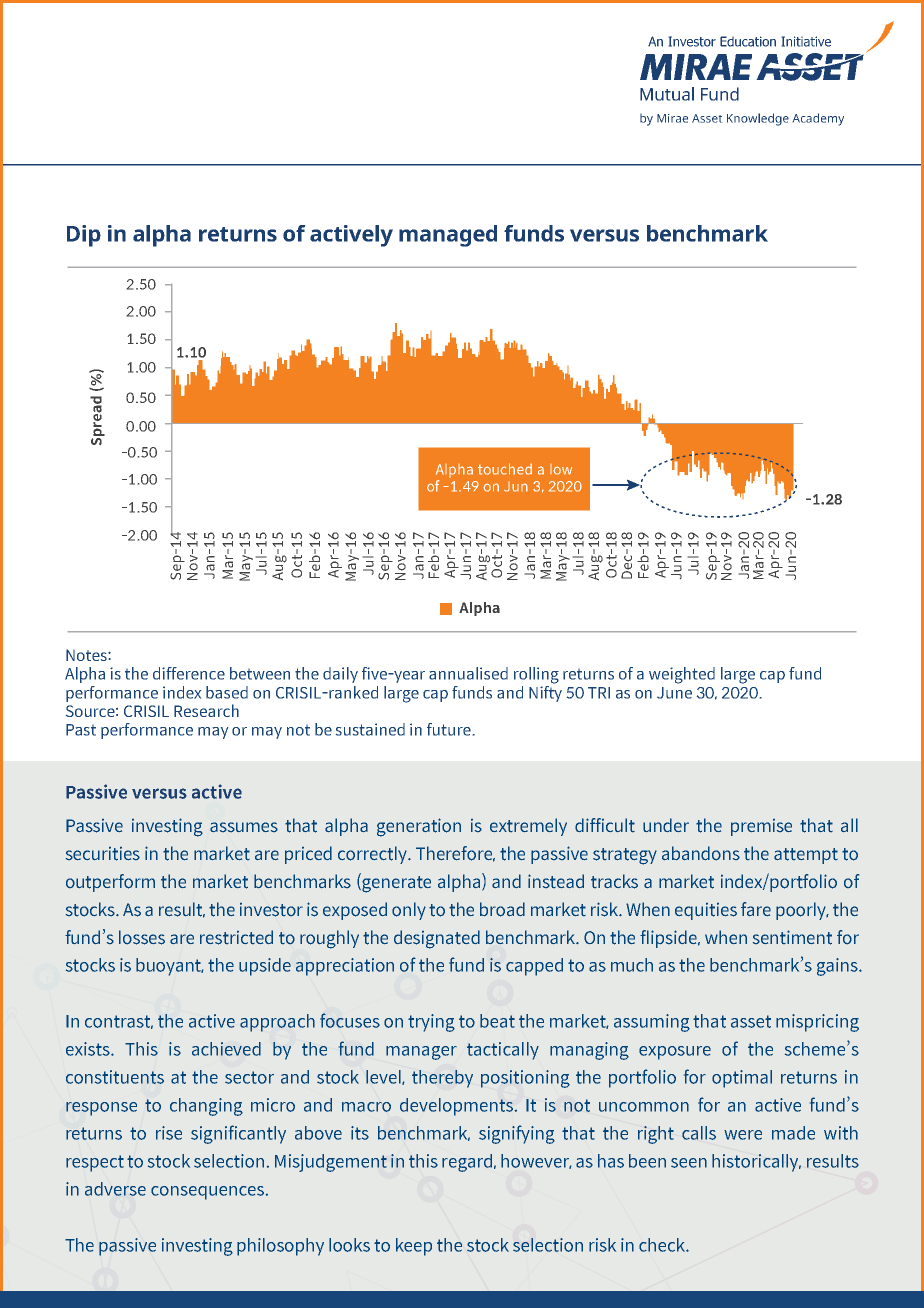  What do you see at coordinates (84, 236) in the screenshot?
I see `Dip` at bounding box center [84, 236].
